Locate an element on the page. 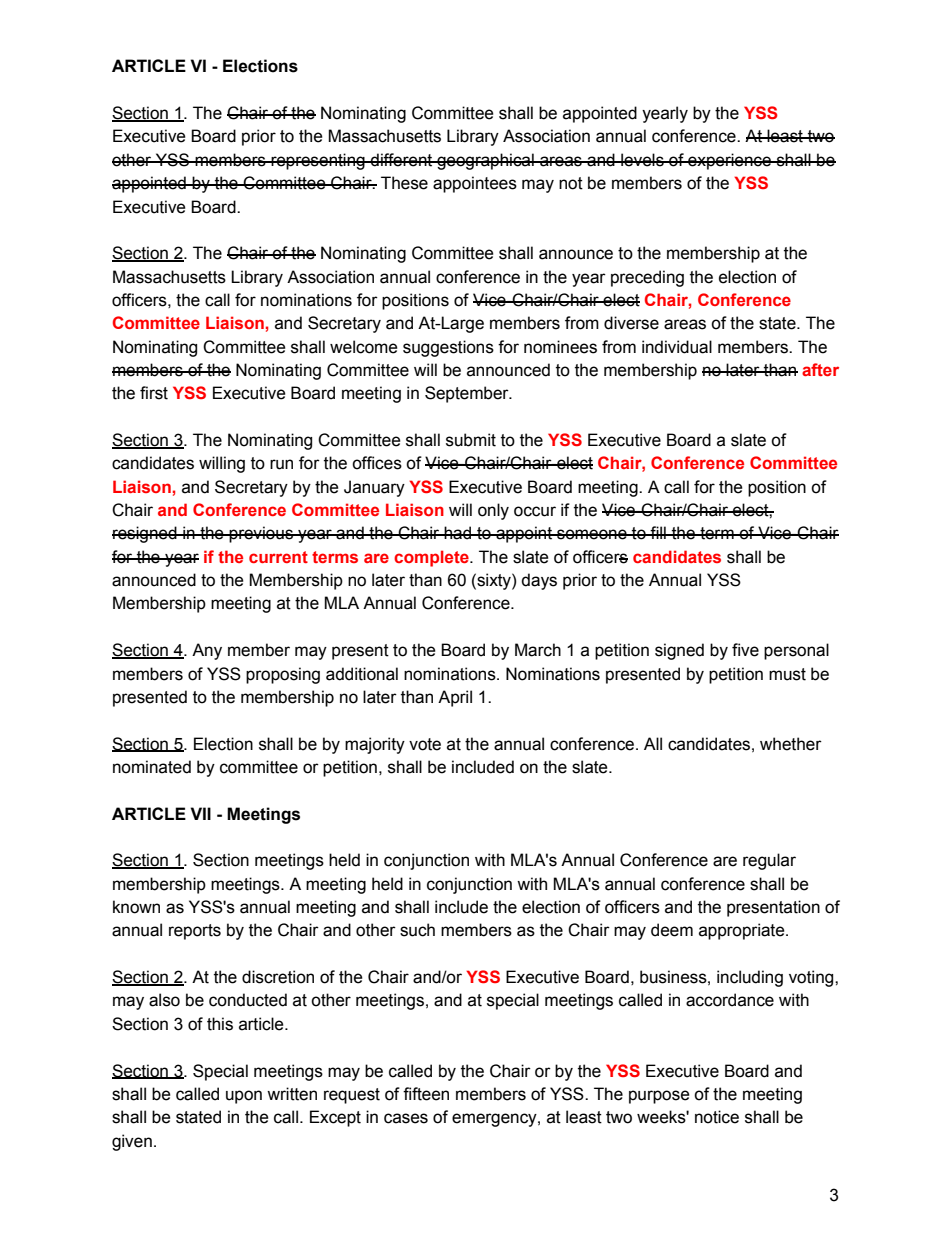 This image has height=1233, width=952. upon is located at coordinates (244, 1097).
